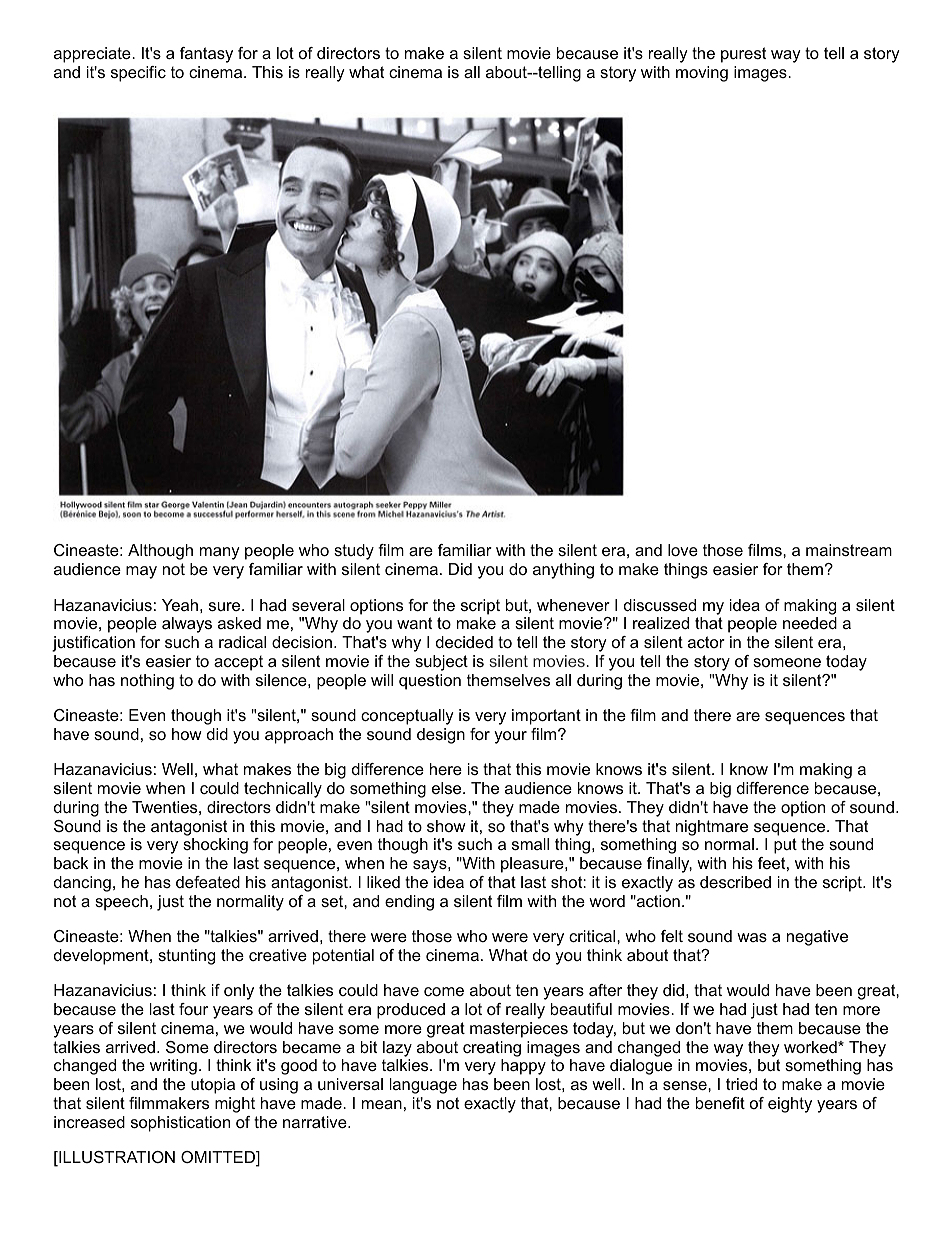  Describe the element at coordinates (180, 1124) in the screenshot. I see `sophistication` at that location.
